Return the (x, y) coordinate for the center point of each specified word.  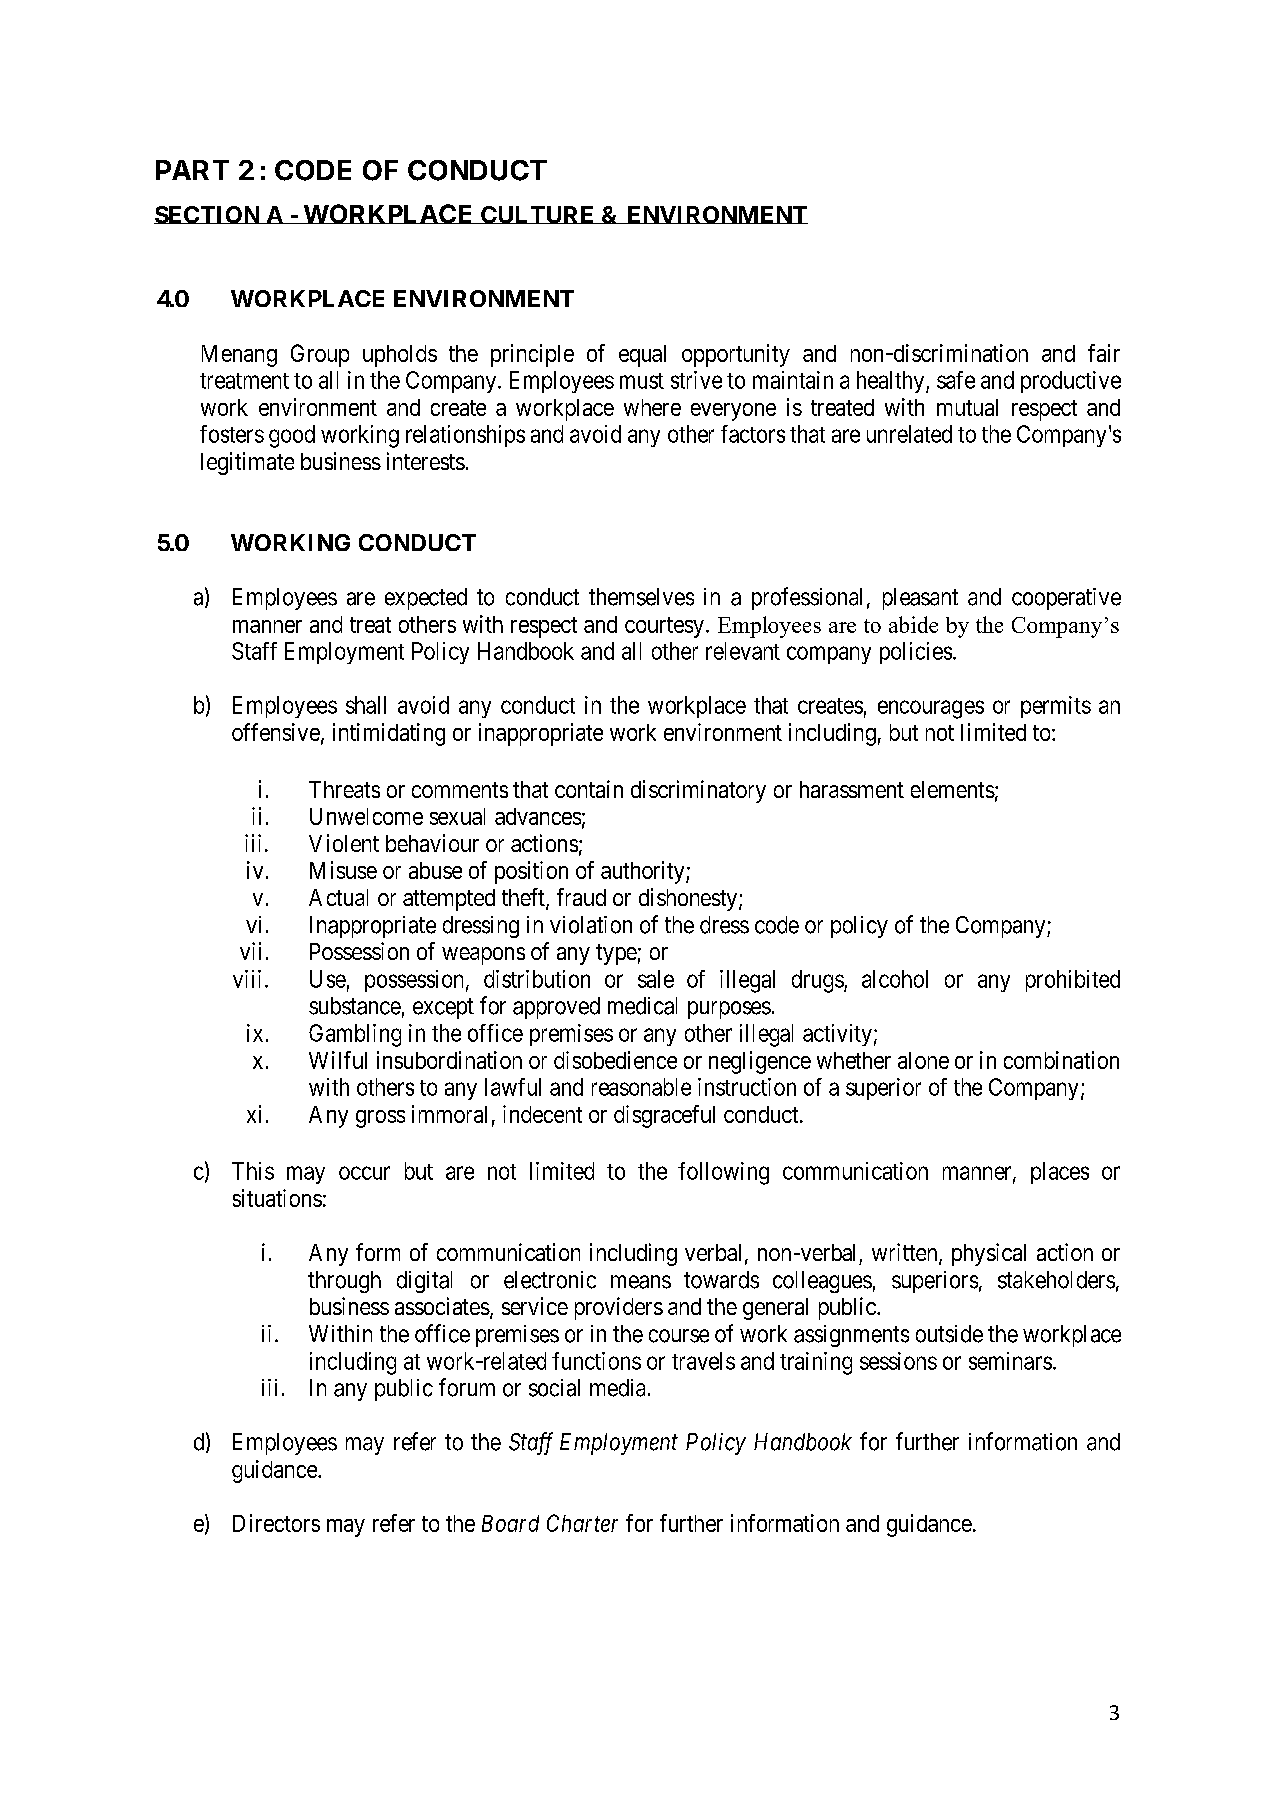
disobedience (615, 1060)
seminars (1010, 1361)
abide (913, 624)
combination (1061, 1060)
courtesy (664, 627)
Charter (582, 1523)
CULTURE (538, 215)
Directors (276, 1523)
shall (366, 705)
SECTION (208, 215)
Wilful (338, 1060)
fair (1104, 353)
